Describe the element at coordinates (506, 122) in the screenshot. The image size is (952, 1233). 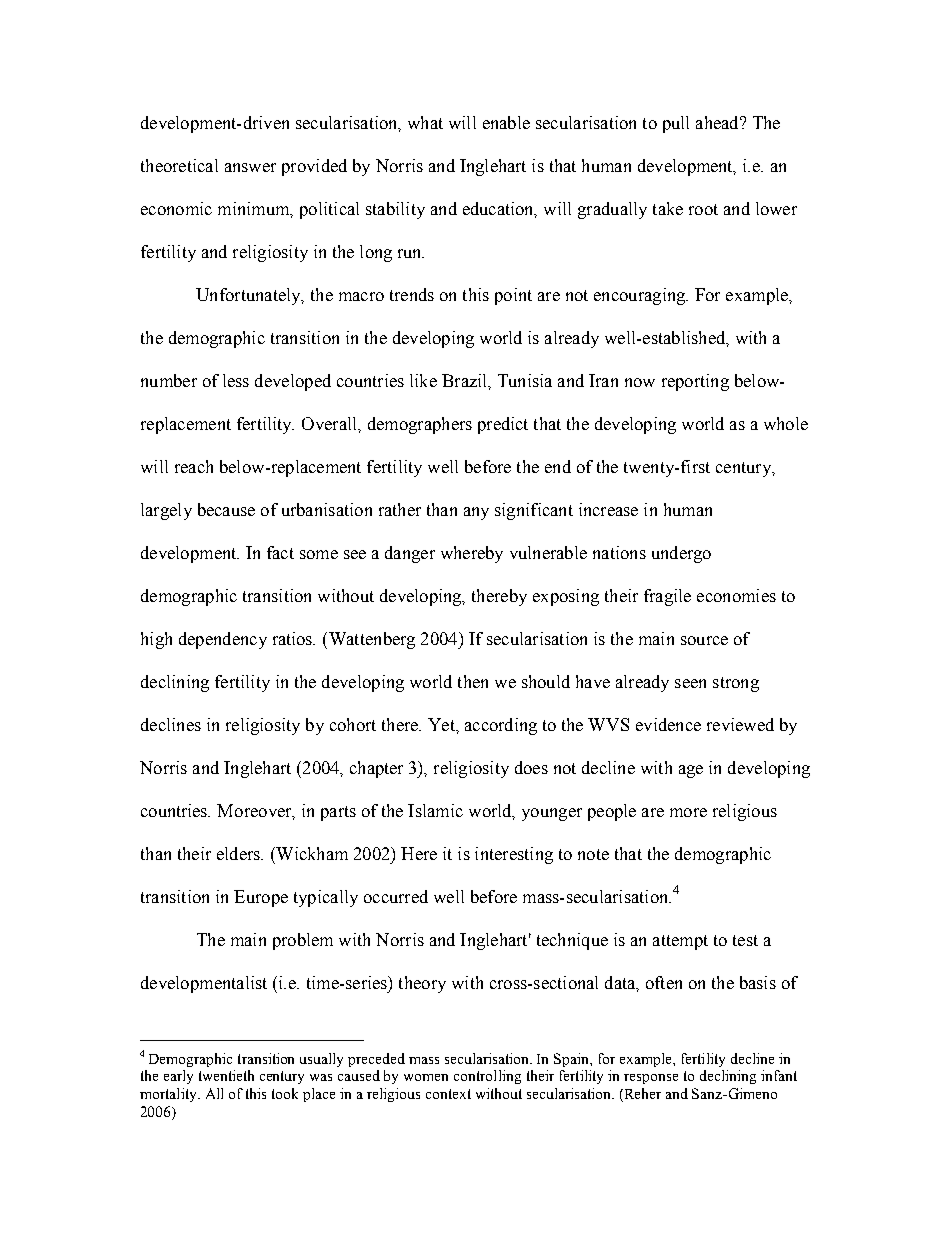
I see `enable` at that location.
